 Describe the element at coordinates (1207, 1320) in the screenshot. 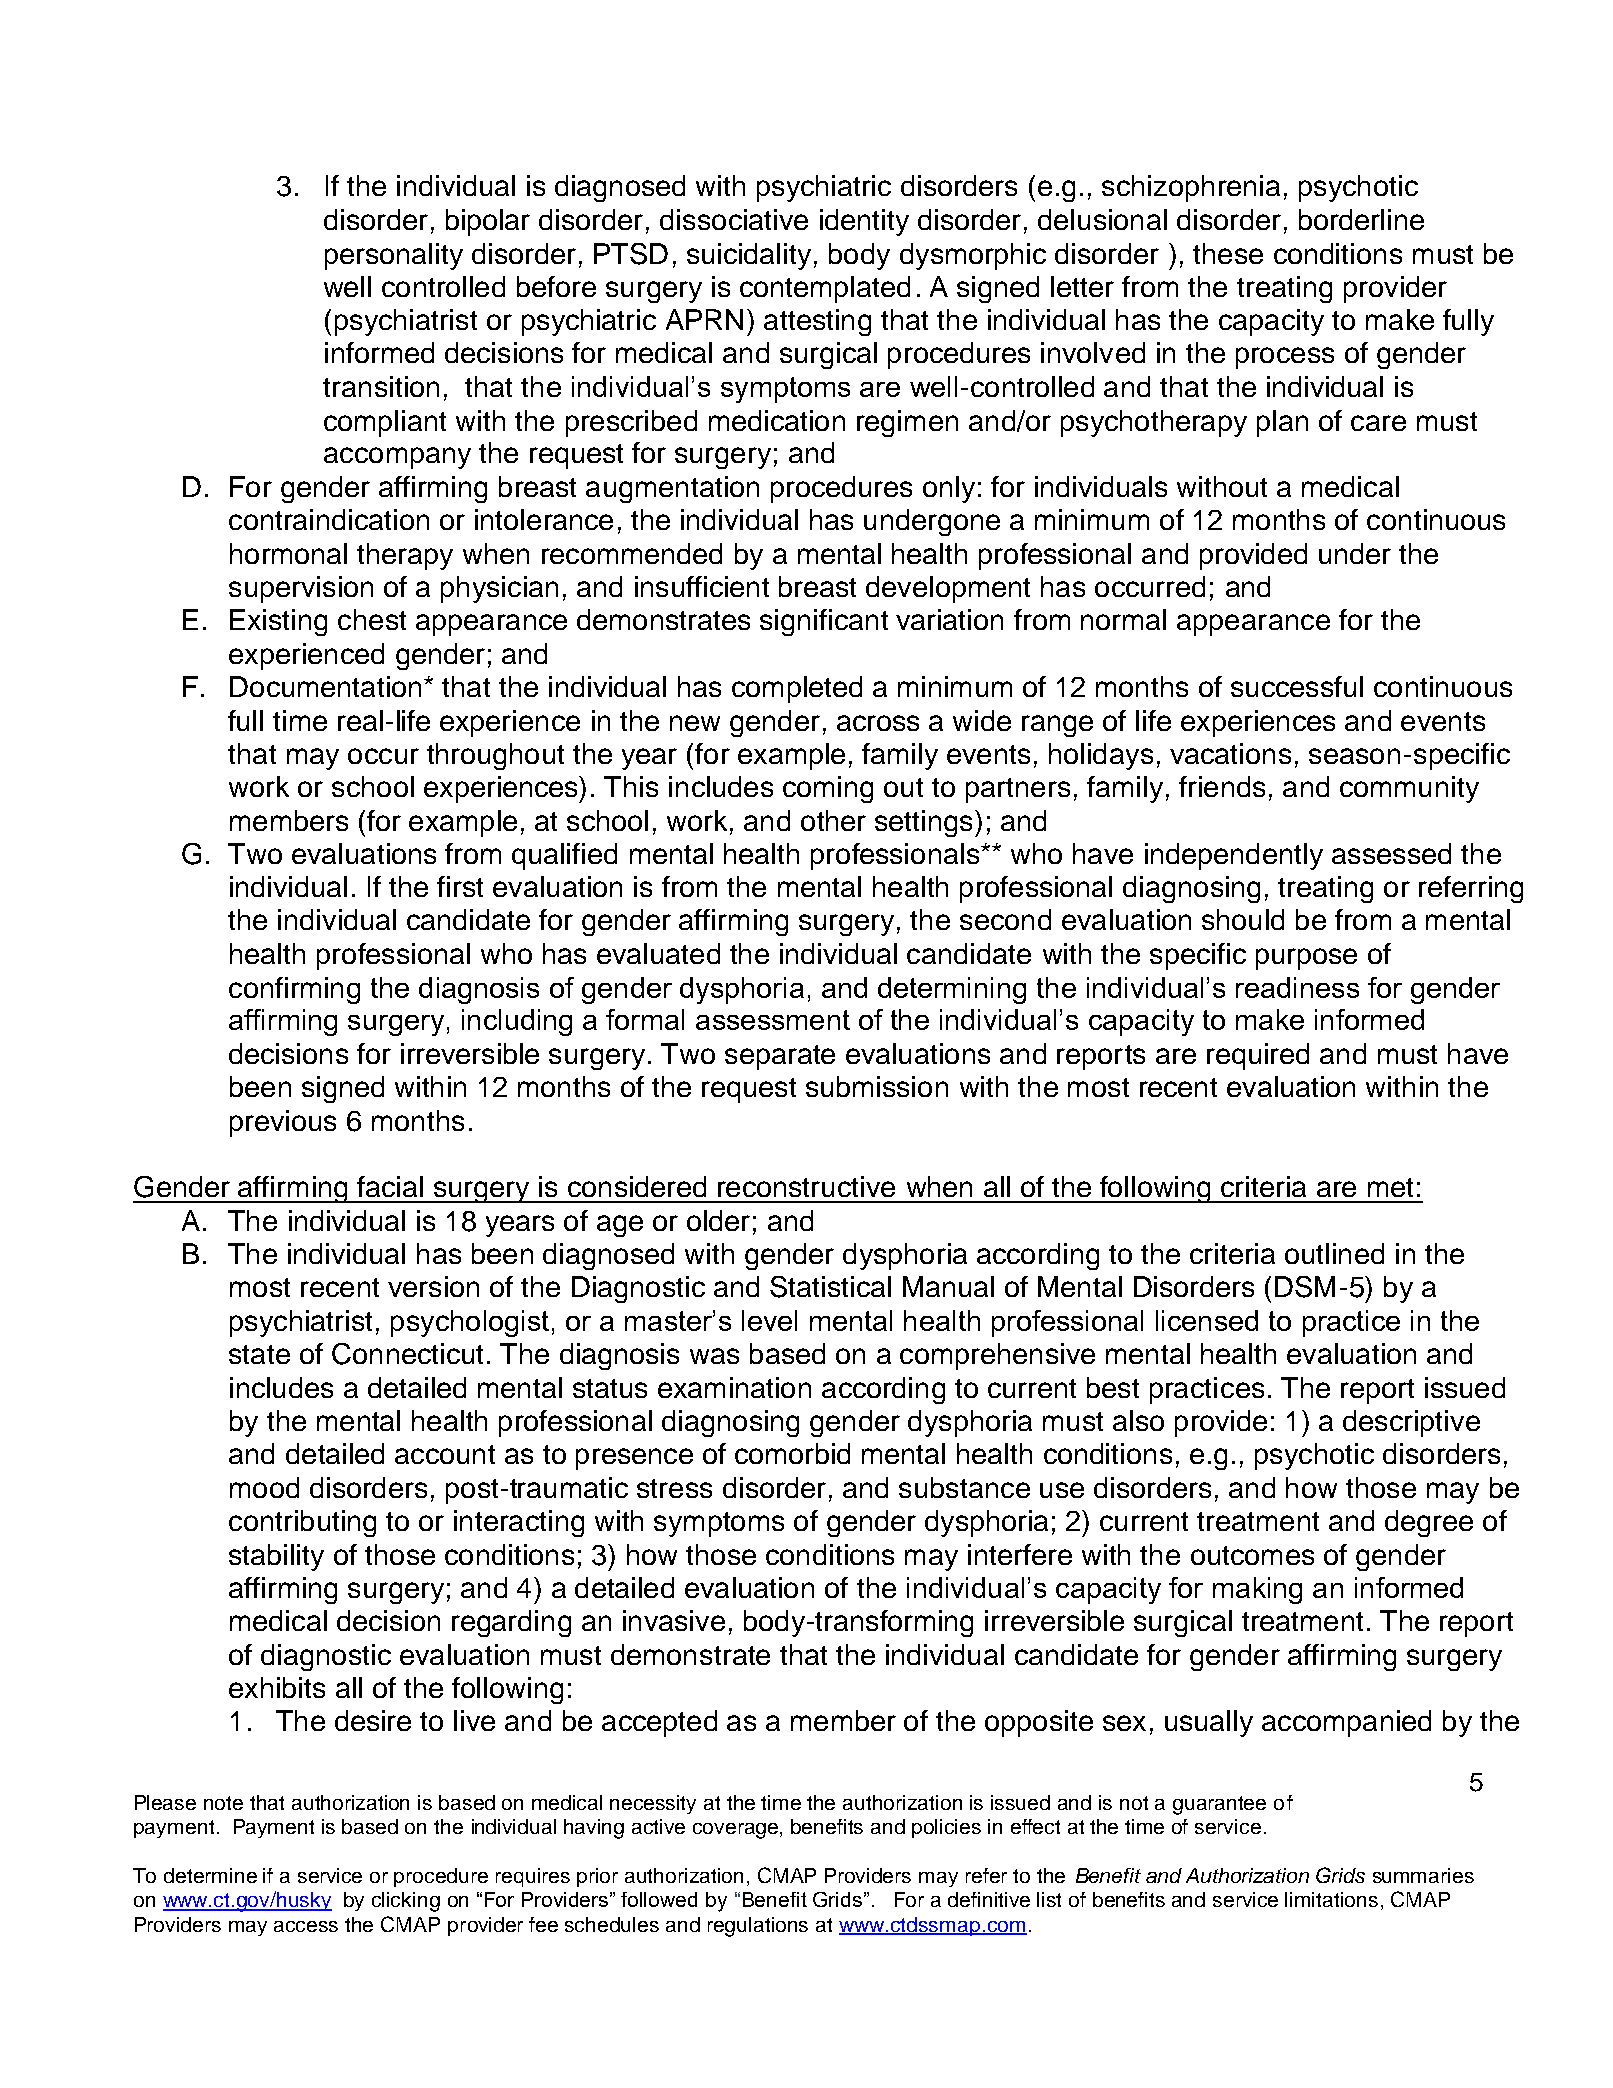

I see `licensed` at that location.
